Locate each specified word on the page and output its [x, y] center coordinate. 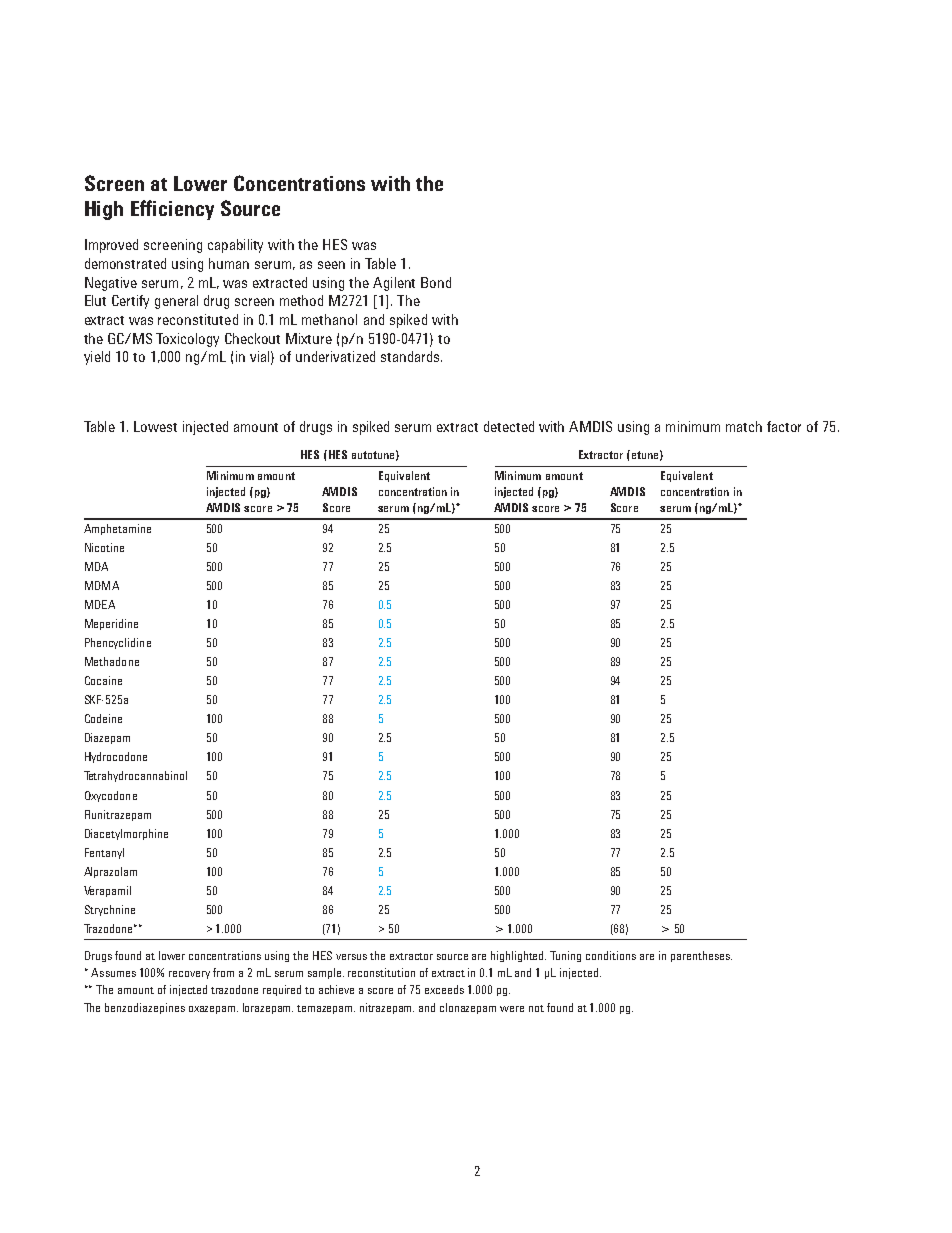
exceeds [444, 989]
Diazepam [107, 738]
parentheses [701, 956]
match [744, 426]
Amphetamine [117, 529]
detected [509, 426]
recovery [189, 975]
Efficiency [172, 210]
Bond [436, 282]
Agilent [394, 284]
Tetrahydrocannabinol [135, 776]
